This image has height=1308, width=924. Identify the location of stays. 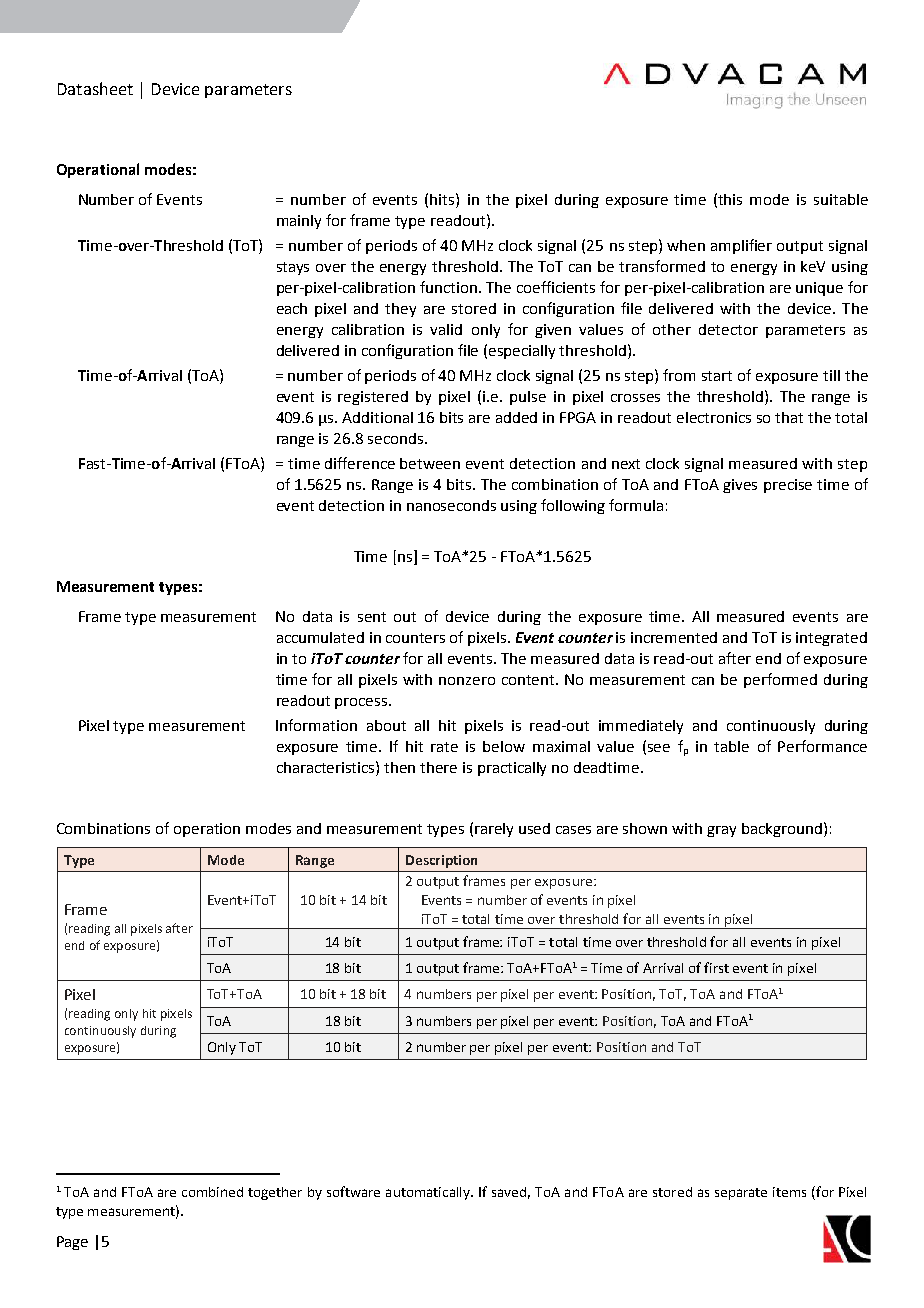
(293, 268).
